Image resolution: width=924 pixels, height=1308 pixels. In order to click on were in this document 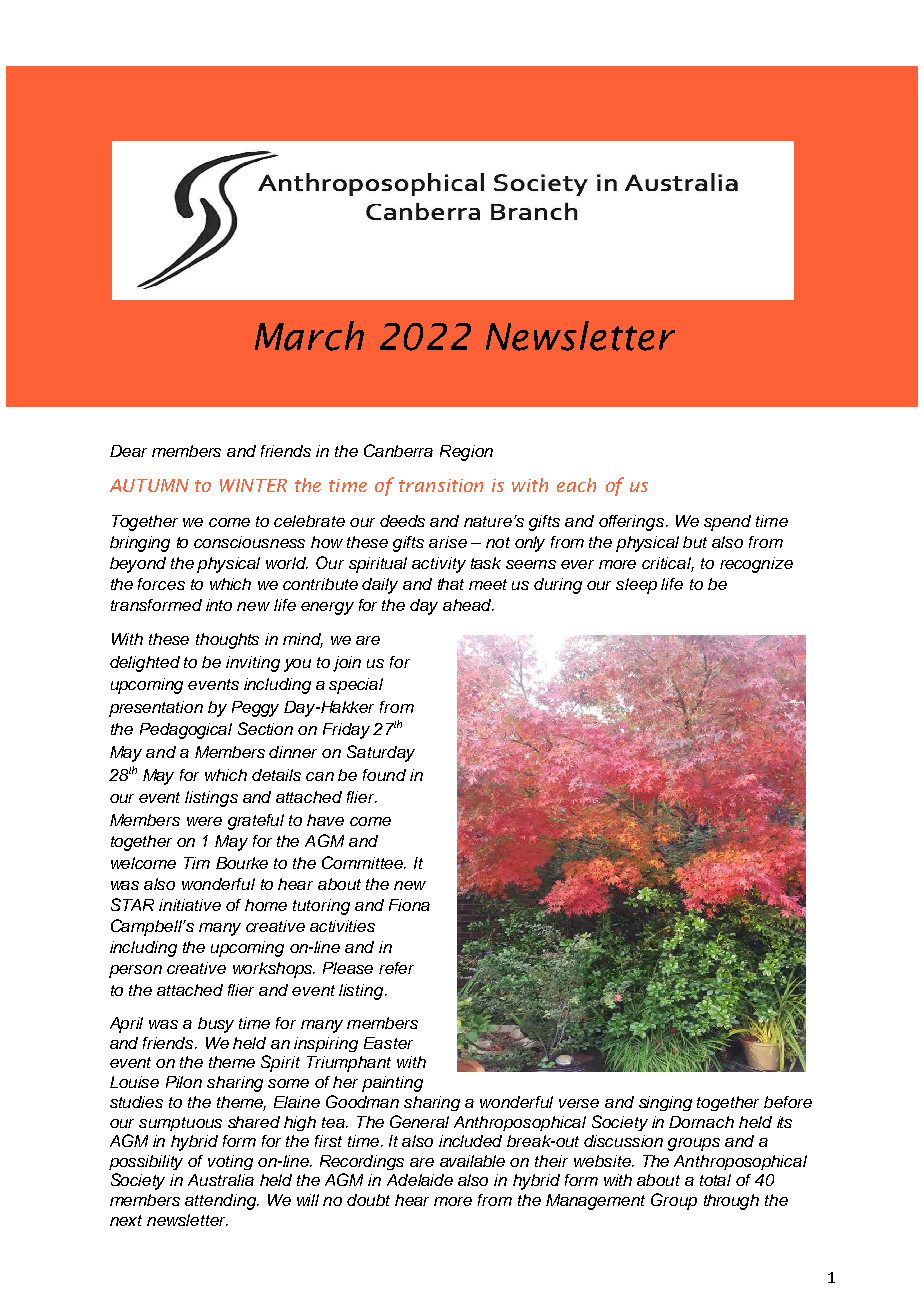, I will do `click(204, 821)`.
